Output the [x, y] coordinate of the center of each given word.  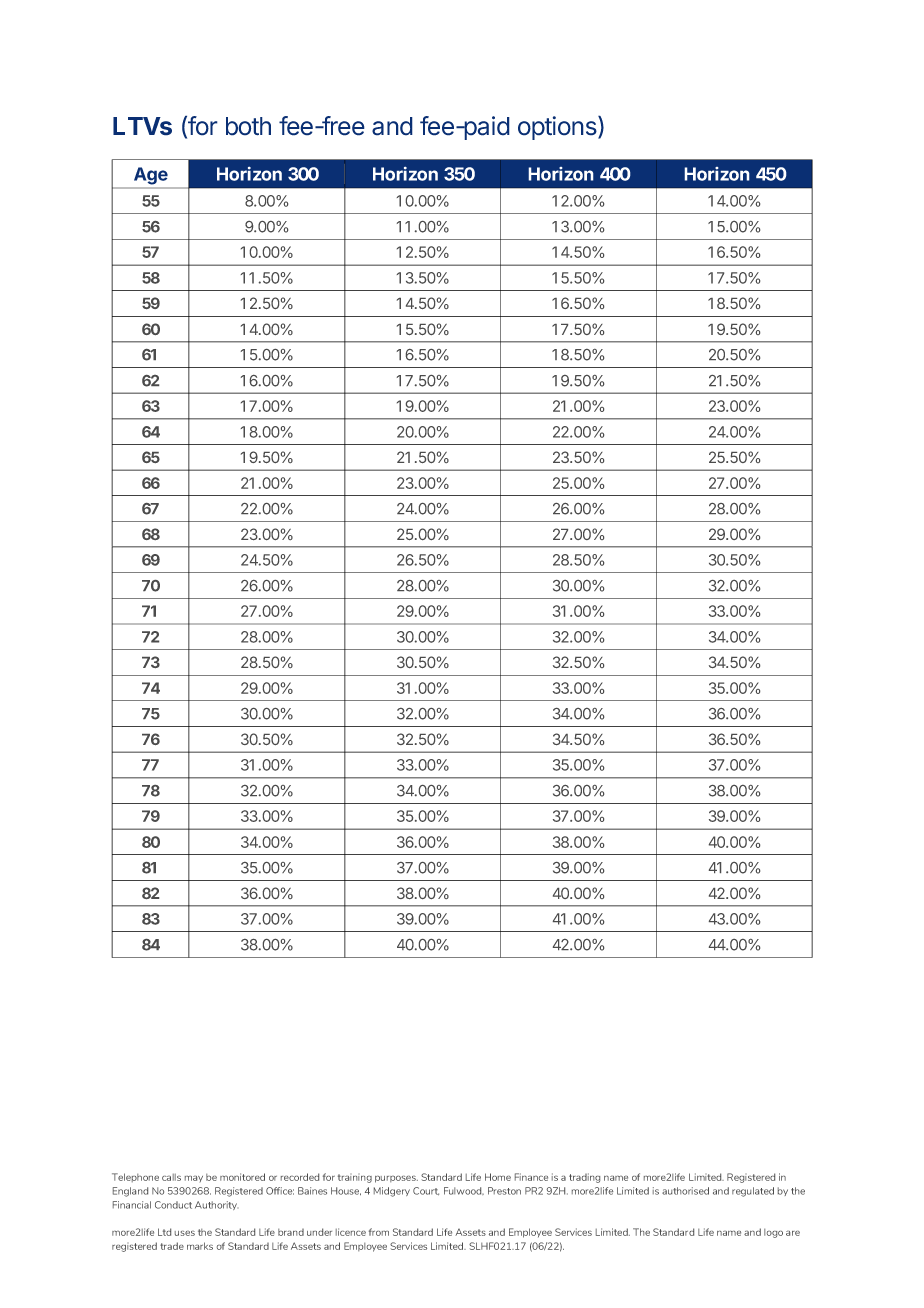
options [558, 128]
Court [426, 1191]
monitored [242, 1177]
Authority [216, 1205]
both [248, 126]
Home [498, 1177]
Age [151, 176]
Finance [531, 1177]
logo [773, 1233]
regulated [753, 1192]
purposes [396, 1179]
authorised [685, 1191]
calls [171, 1177]
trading [584, 1178]
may [194, 1179]
